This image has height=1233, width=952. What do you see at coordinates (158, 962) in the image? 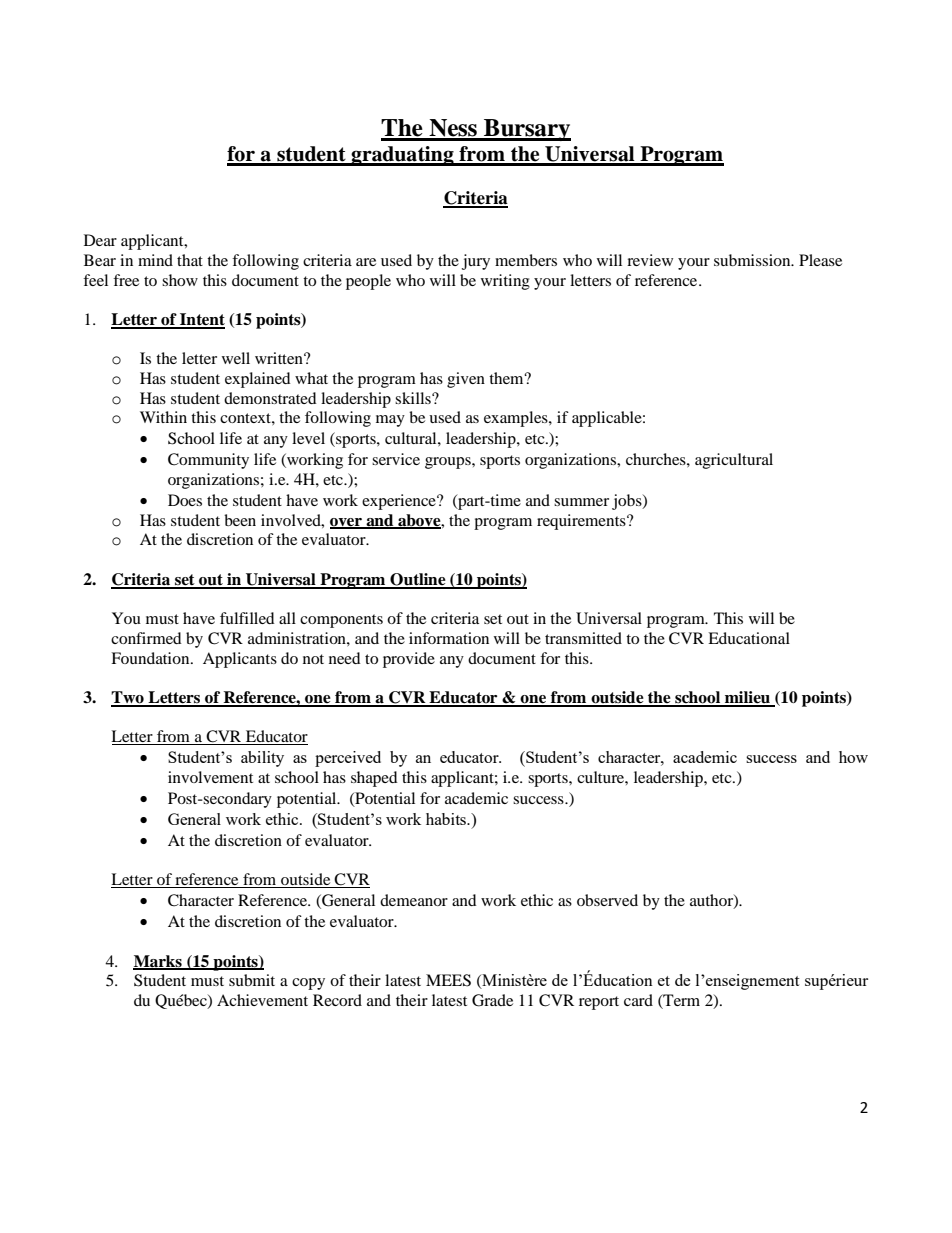
I see `Marks` at bounding box center [158, 962].
